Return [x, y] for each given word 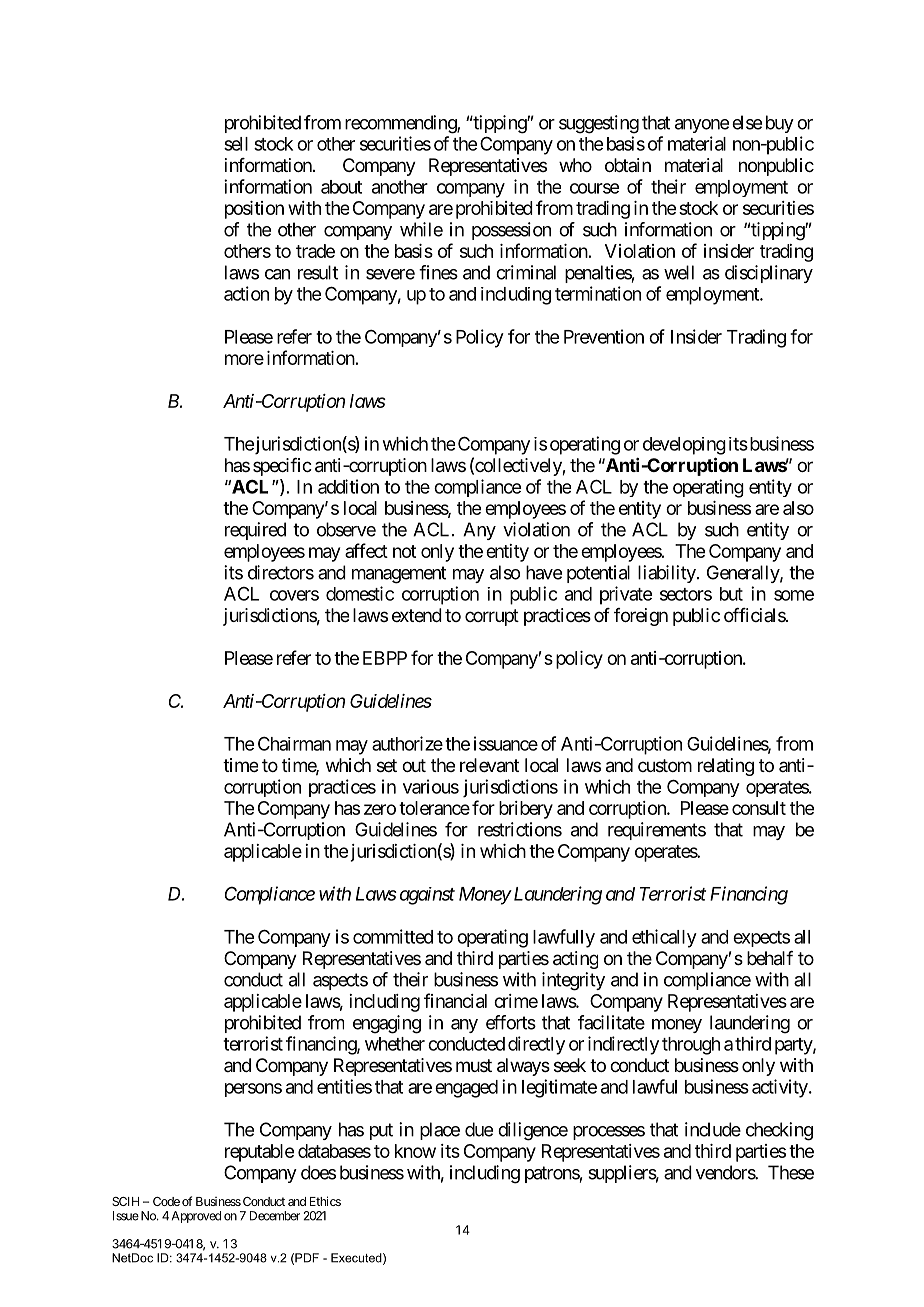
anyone [702, 126]
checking [779, 1131]
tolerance [434, 808]
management [399, 575]
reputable [259, 1153]
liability [667, 574]
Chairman [294, 744]
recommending [401, 124]
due [479, 1129]
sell [236, 144]
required [255, 531]
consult [759, 808]
